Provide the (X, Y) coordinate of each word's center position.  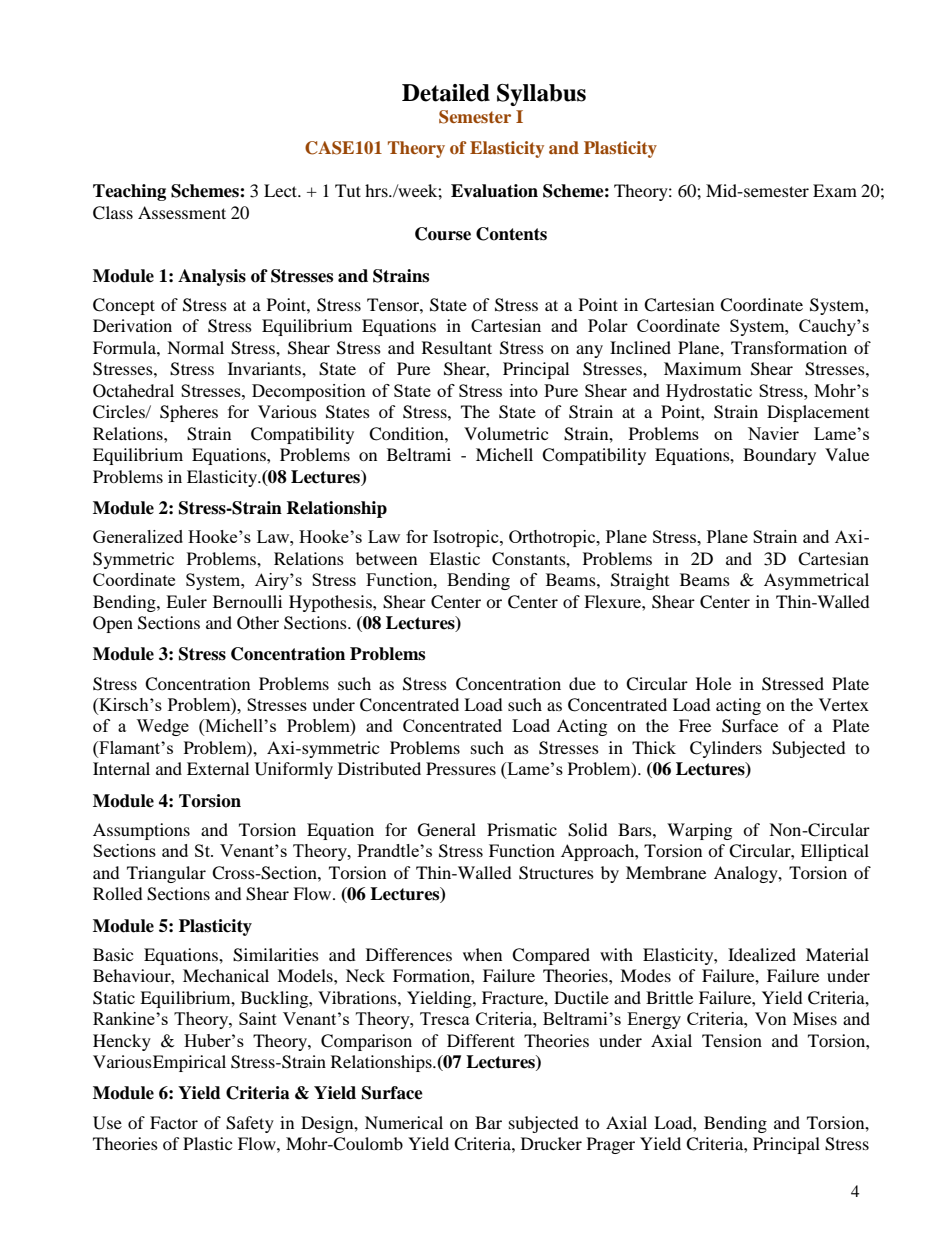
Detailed (446, 93)
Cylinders (726, 749)
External (218, 768)
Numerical (404, 1122)
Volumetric (506, 433)
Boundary (779, 456)
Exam (835, 190)
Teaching (129, 192)
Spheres (189, 413)
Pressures (461, 768)
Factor (174, 1122)
